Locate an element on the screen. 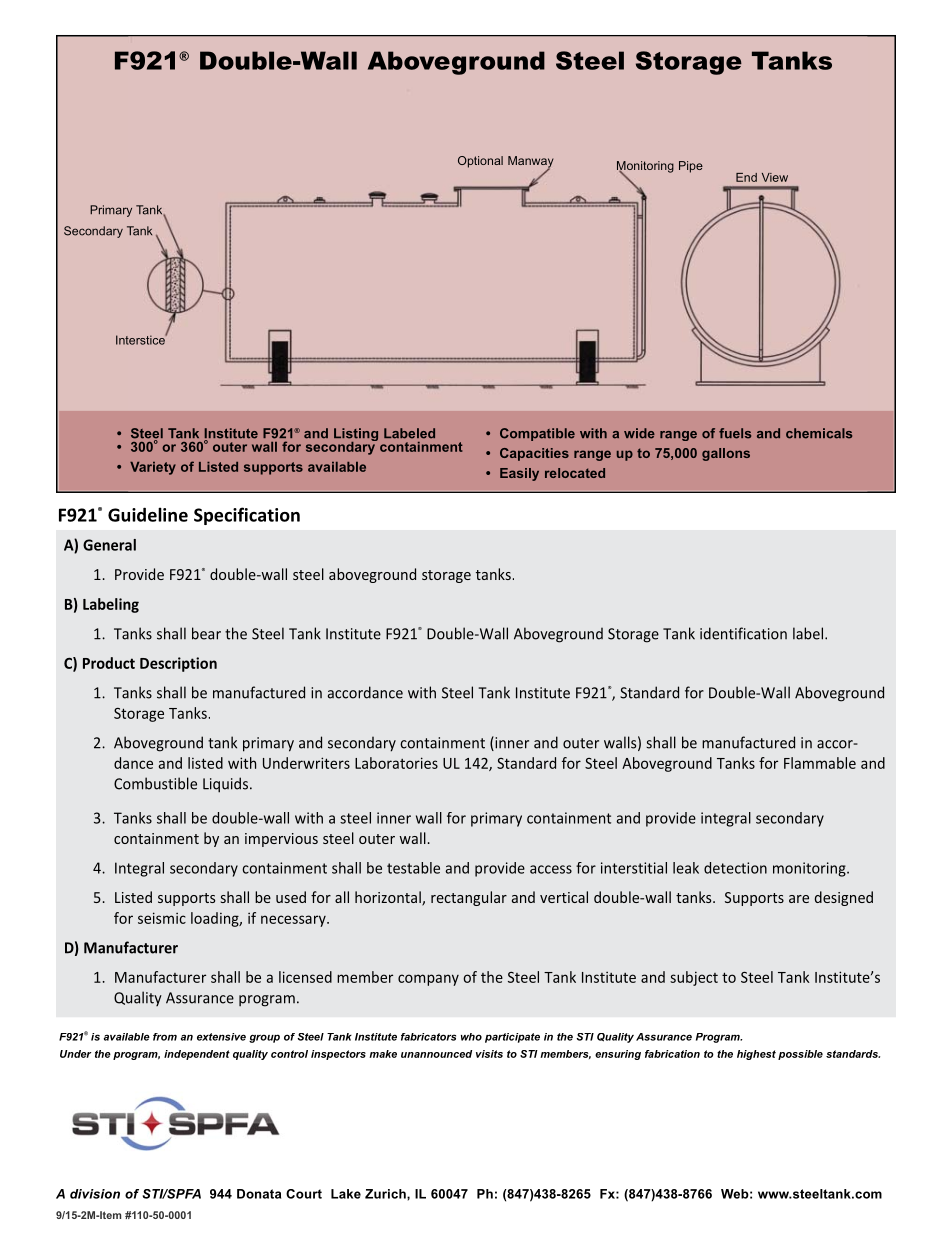 Image resolution: width=952 pixels, height=1233 pixels. are is located at coordinates (799, 899).
